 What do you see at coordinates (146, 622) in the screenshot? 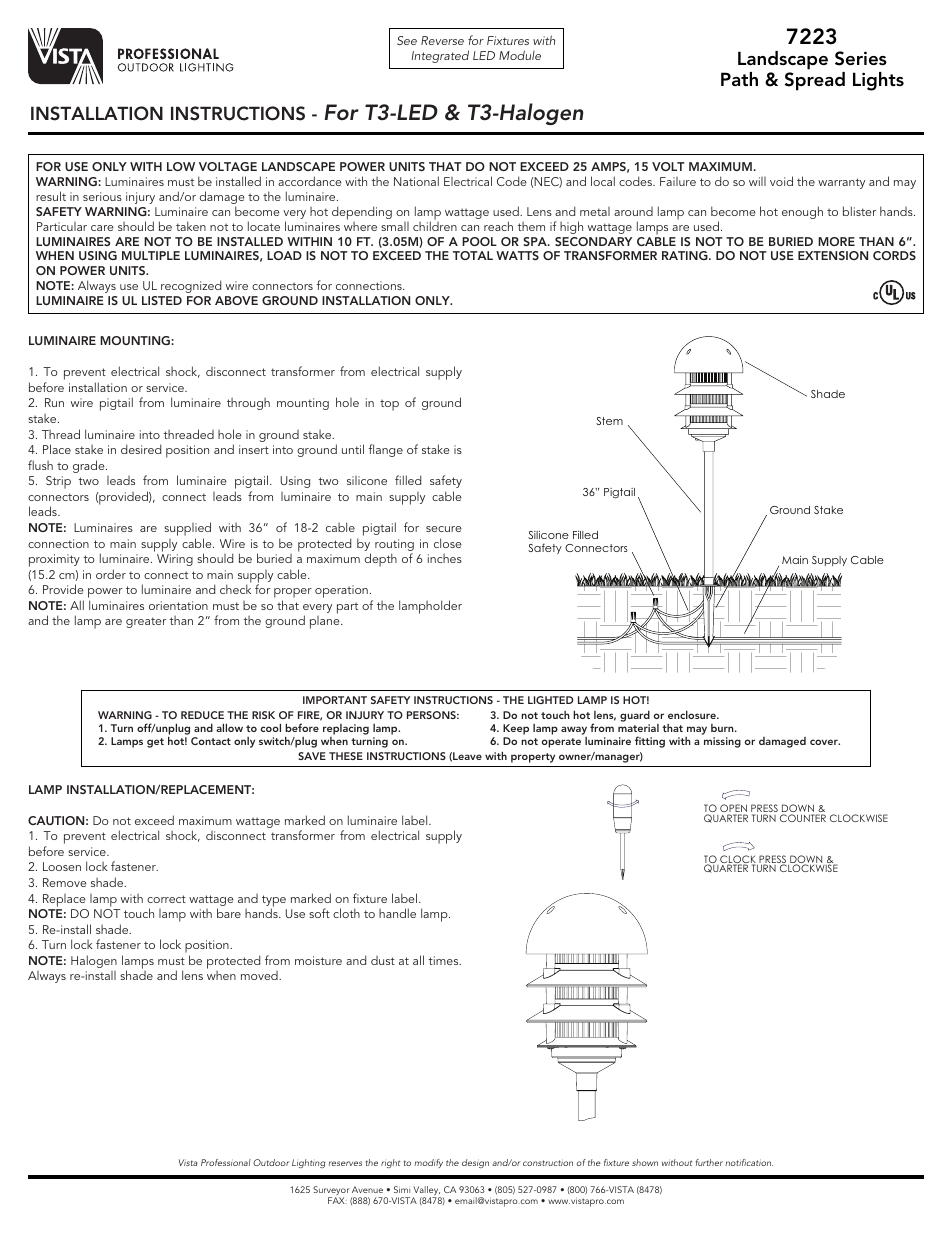
I see `greater` at bounding box center [146, 622].
